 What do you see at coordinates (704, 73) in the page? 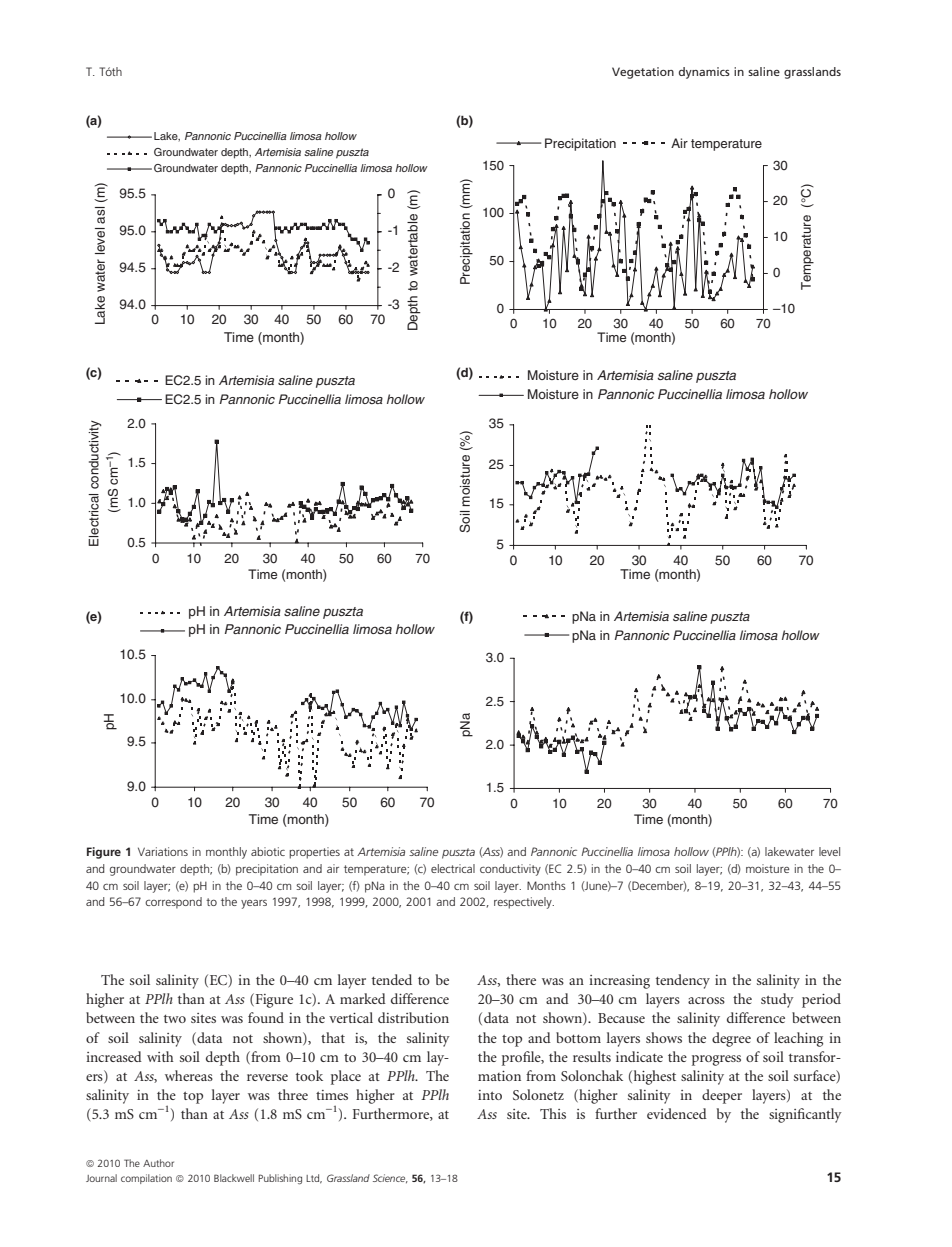
I see `dynamics` at bounding box center [704, 73].
